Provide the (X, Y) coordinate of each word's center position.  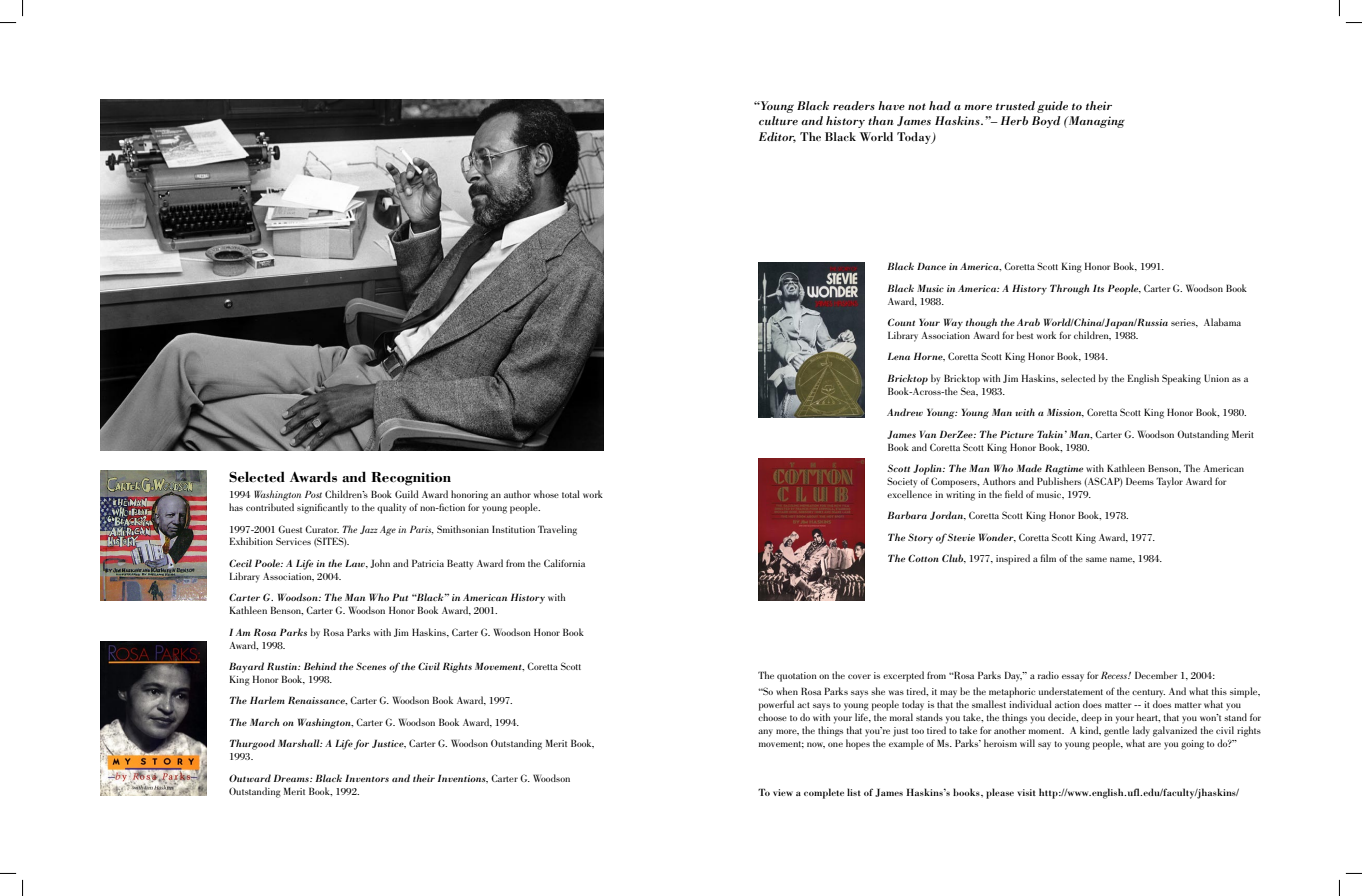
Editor (777, 137)
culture (778, 120)
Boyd (1046, 122)
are (1154, 744)
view (783, 792)
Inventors (367, 778)
